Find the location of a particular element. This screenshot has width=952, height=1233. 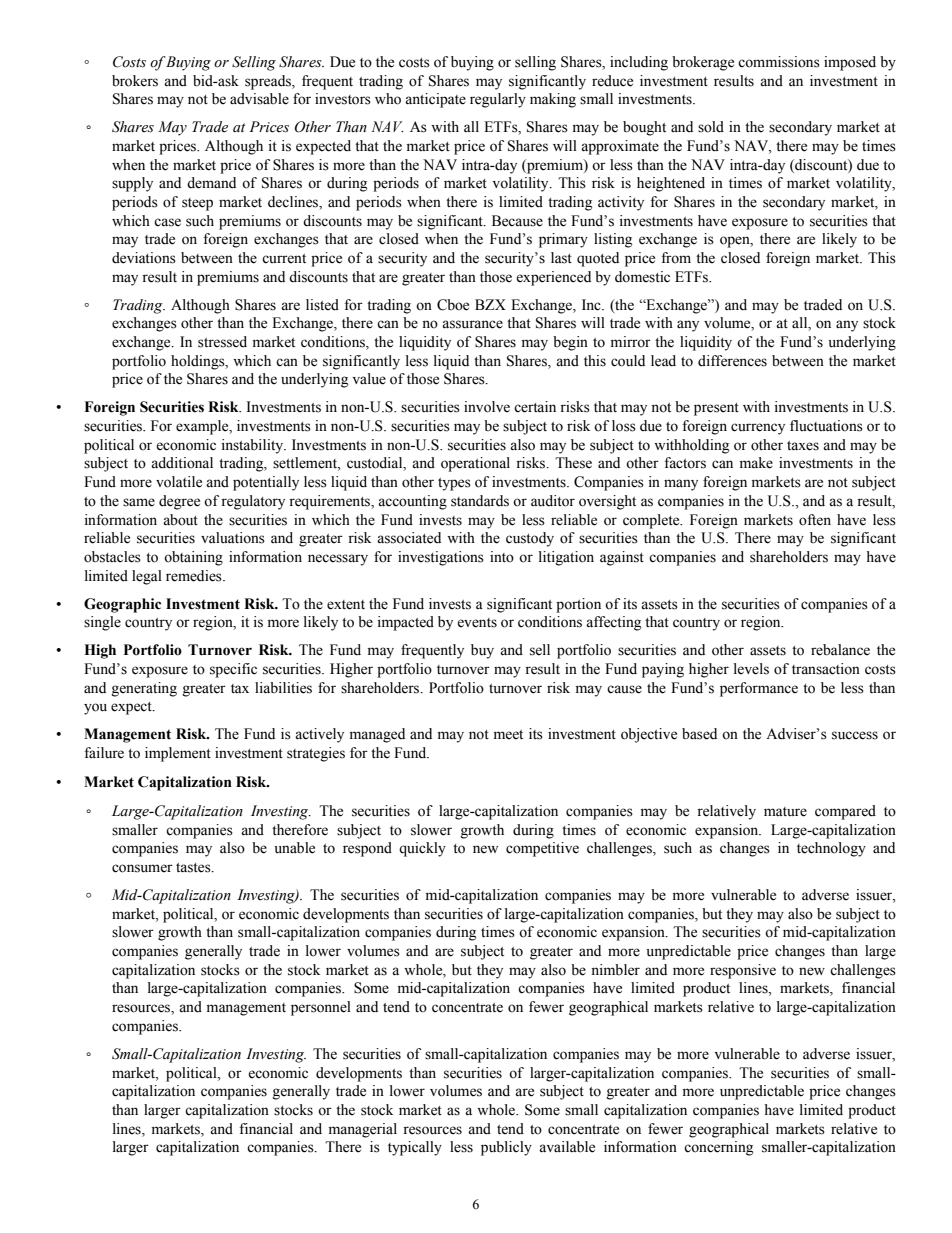

tastes is located at coordinates (194, 868).
